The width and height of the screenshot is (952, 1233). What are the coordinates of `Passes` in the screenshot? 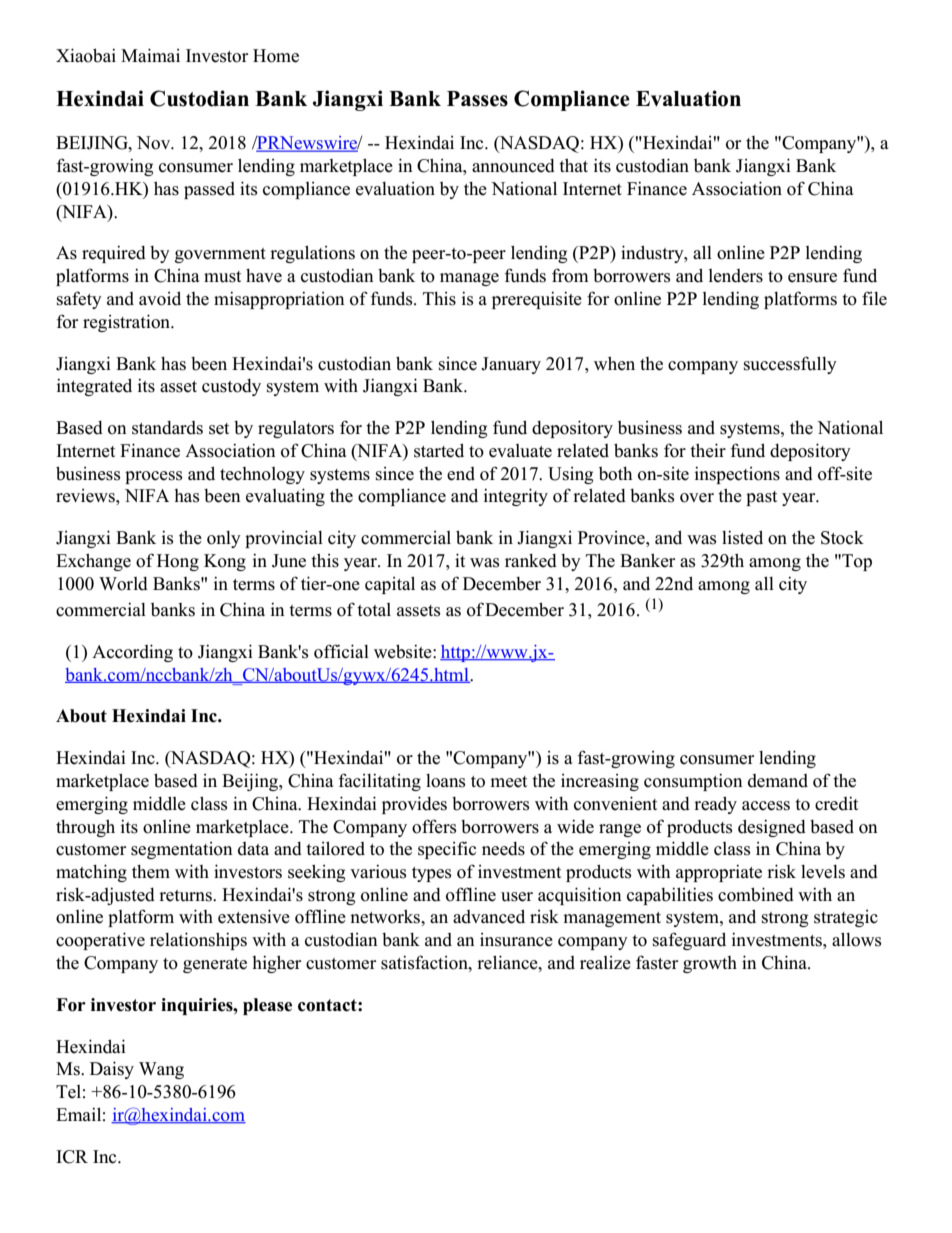 It's located at (477, 99).
